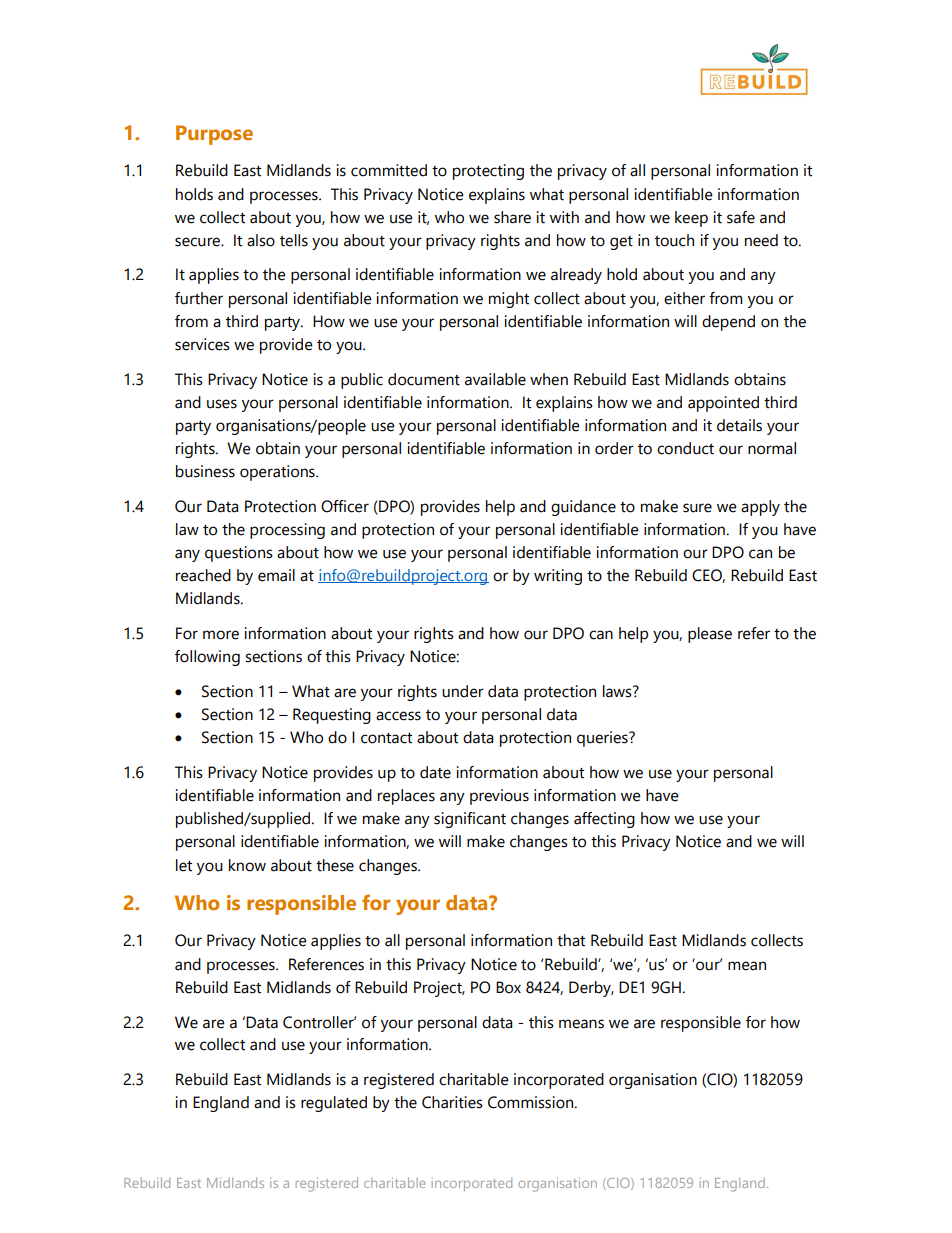 Image resolution: width=952 pixels, height=1233 pixels. I want to click on appointed, so click(723, 404).
